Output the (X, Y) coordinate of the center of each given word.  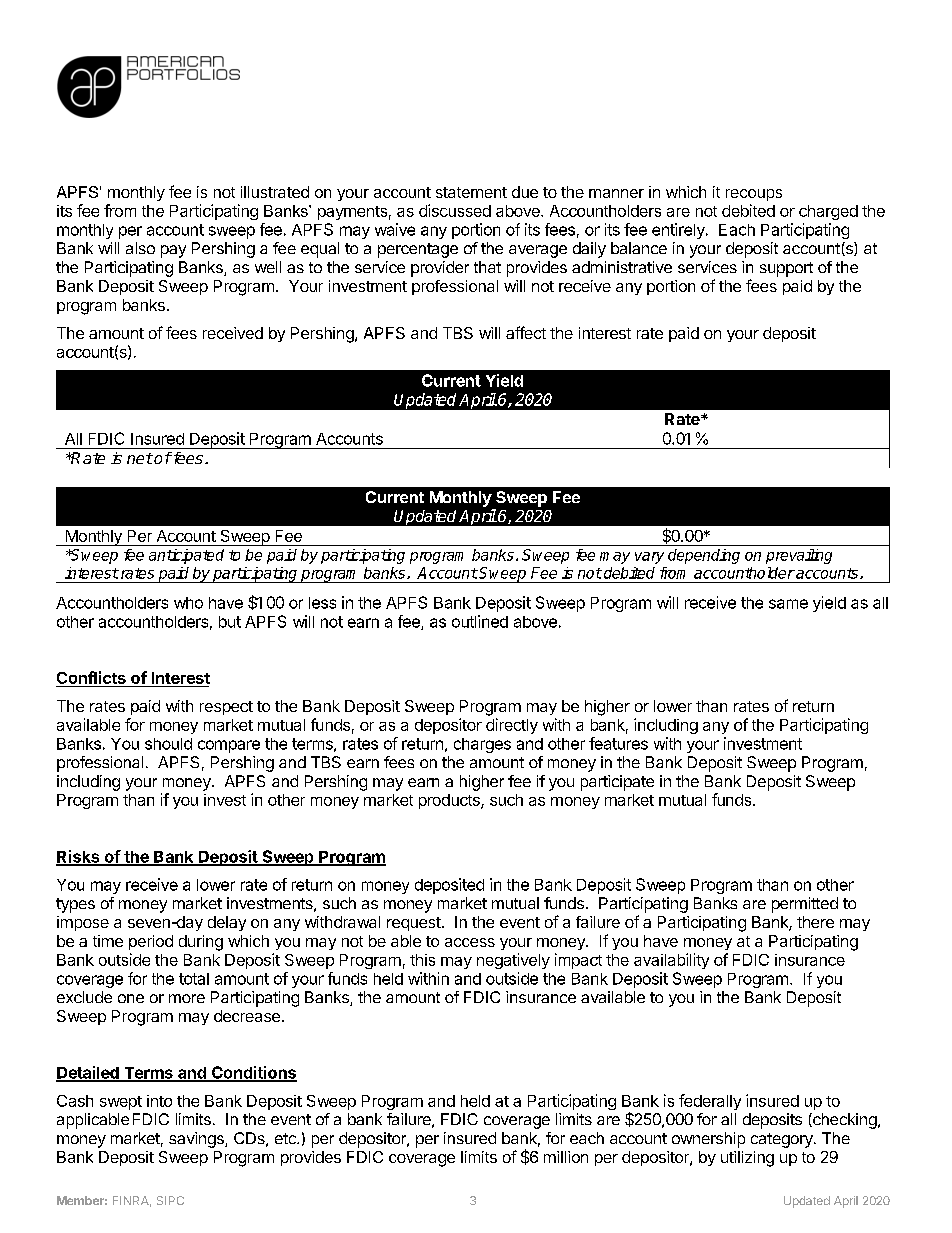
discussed (455, 210)
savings (197, 1140)
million (566, 1157)
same (788, 604)
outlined (480, 621)
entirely (679, 231)
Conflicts (92, 679)
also (140, 248)
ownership (708, 1140)
